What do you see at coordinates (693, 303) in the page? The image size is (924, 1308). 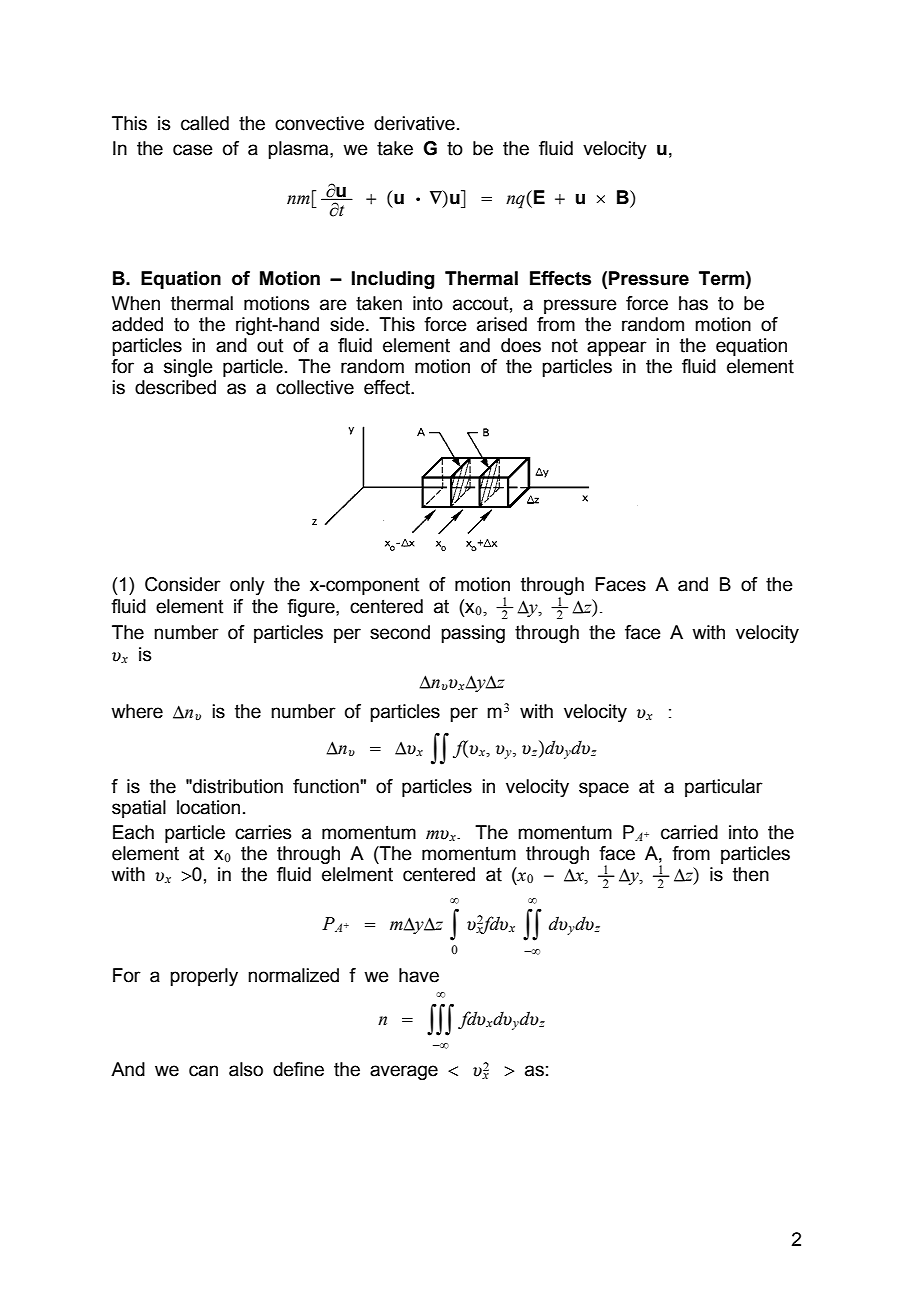 I see `has` at bounding box center [693, 303].
